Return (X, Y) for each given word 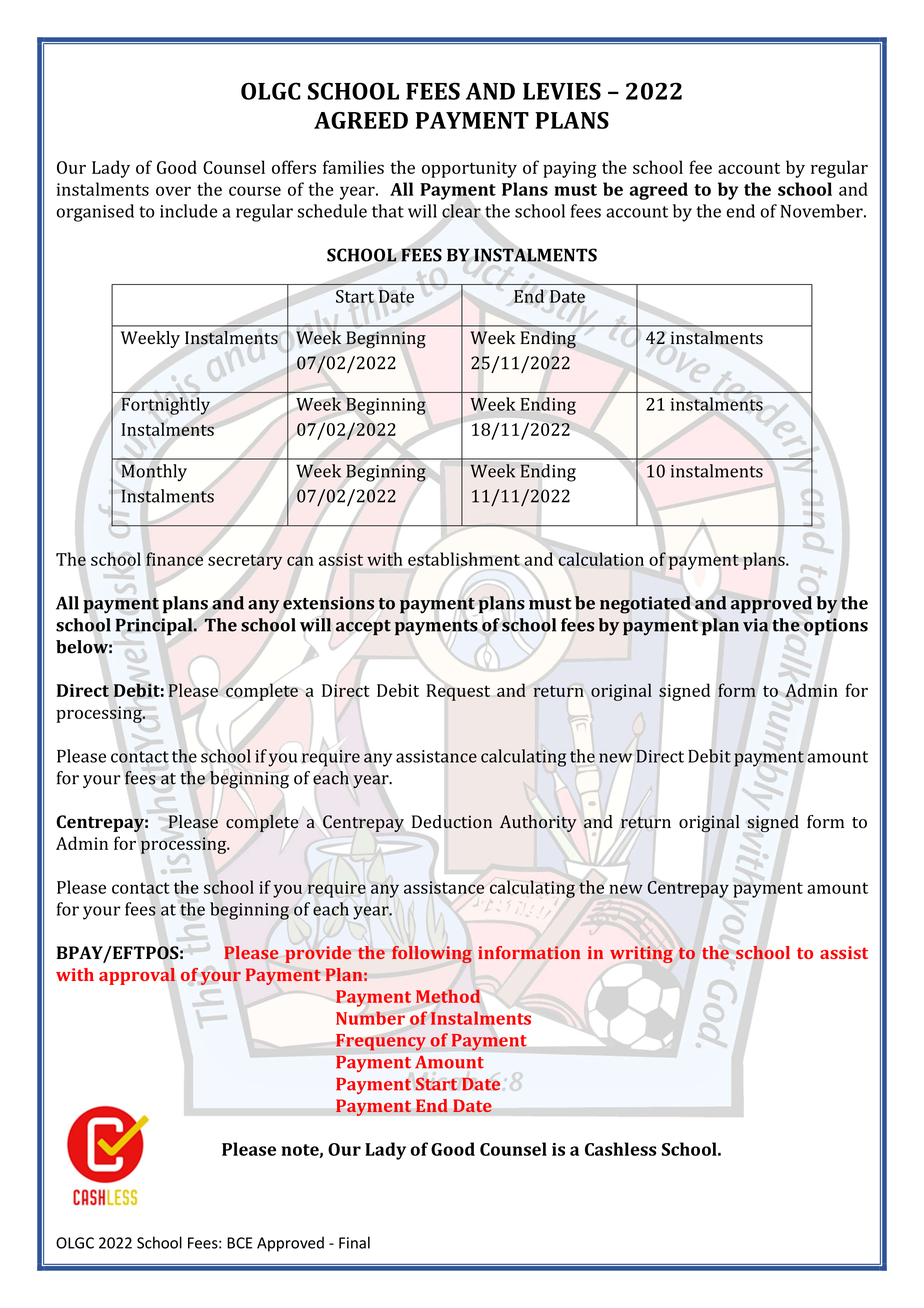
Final (354, 1242)
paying (570, 169)
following (432, 954)
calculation (601, 559)
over (173, 191)
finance (174, 559)
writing (641, 954)
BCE (239, 1243)
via (755, 625)
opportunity (469, 169)
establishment (464, 559)
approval (137, 976)
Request (458, 692)
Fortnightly (165, 406)
